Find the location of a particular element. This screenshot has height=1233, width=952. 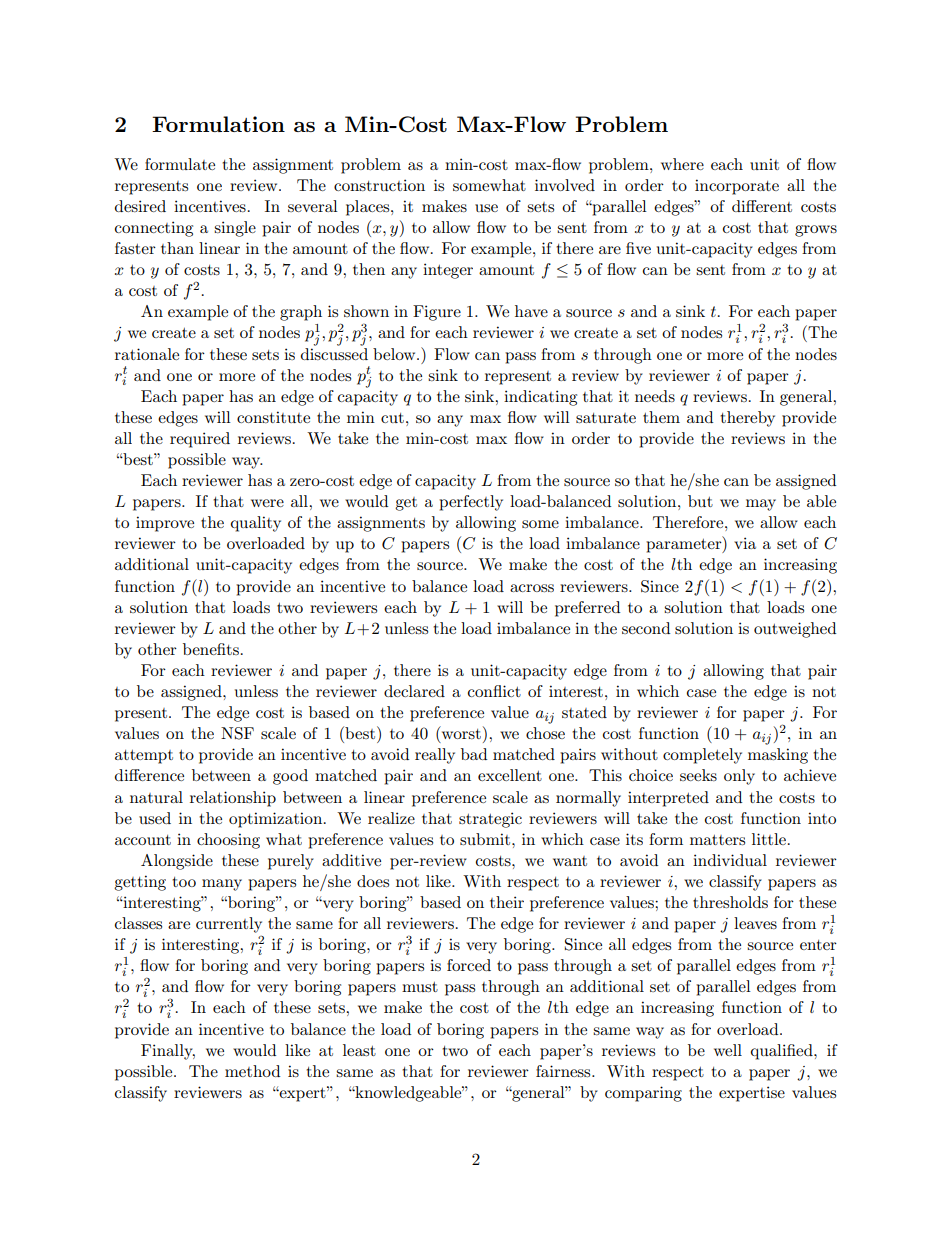

incorporate is located at coordinates (737, 187).
